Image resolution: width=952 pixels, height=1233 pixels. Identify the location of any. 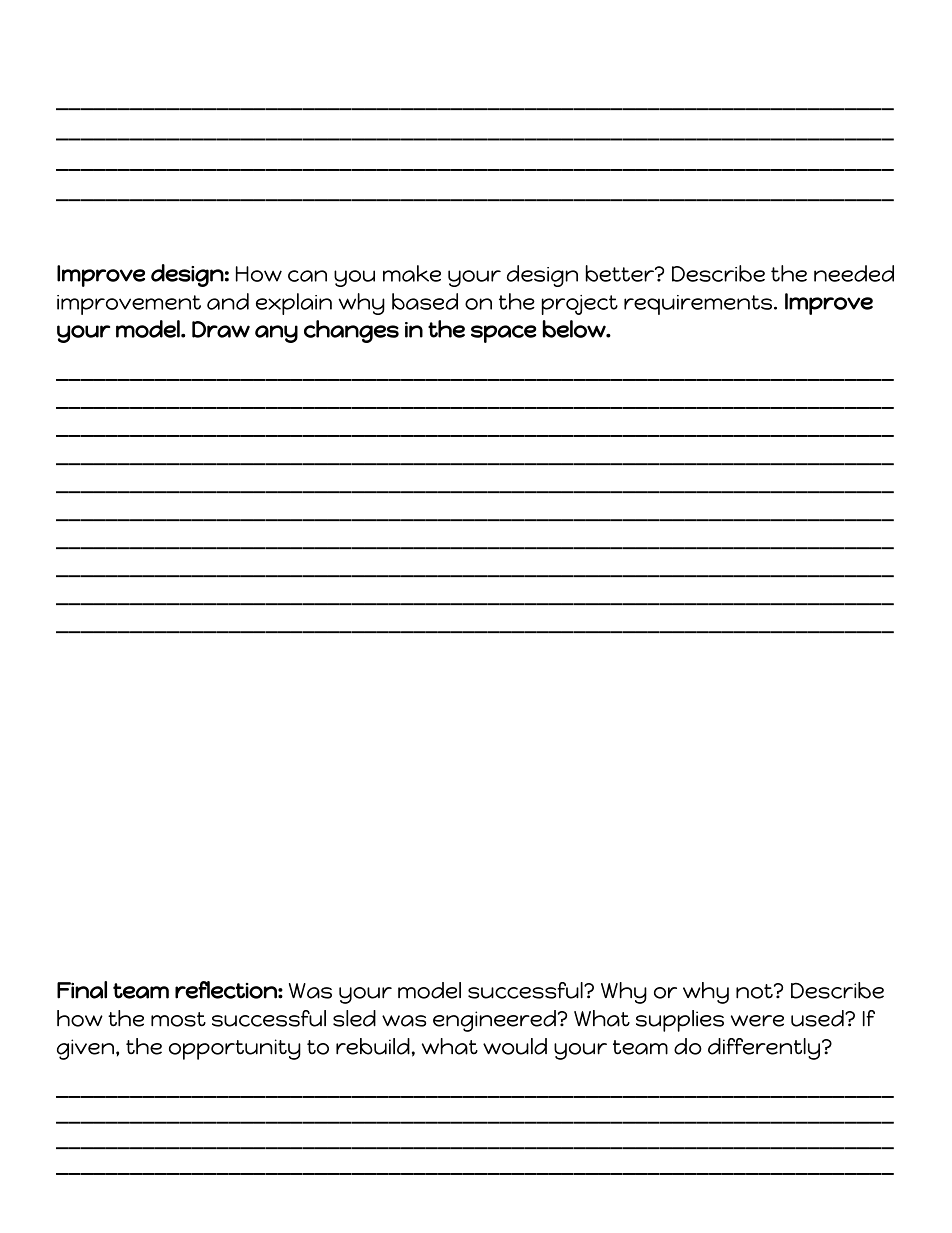
(276, 334).
